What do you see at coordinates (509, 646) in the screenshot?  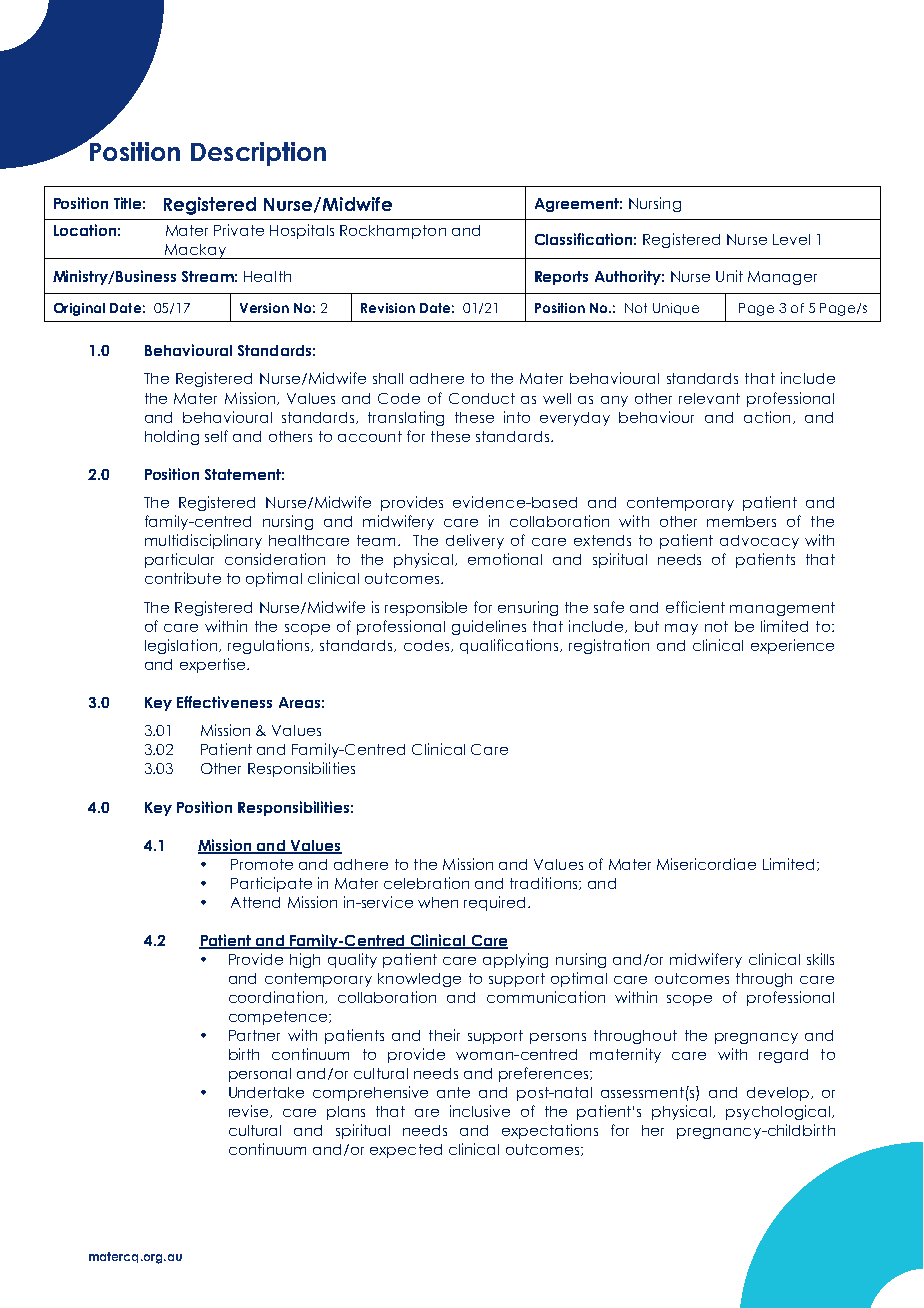 I see `qualifications` at bounding box center [509, 646].
